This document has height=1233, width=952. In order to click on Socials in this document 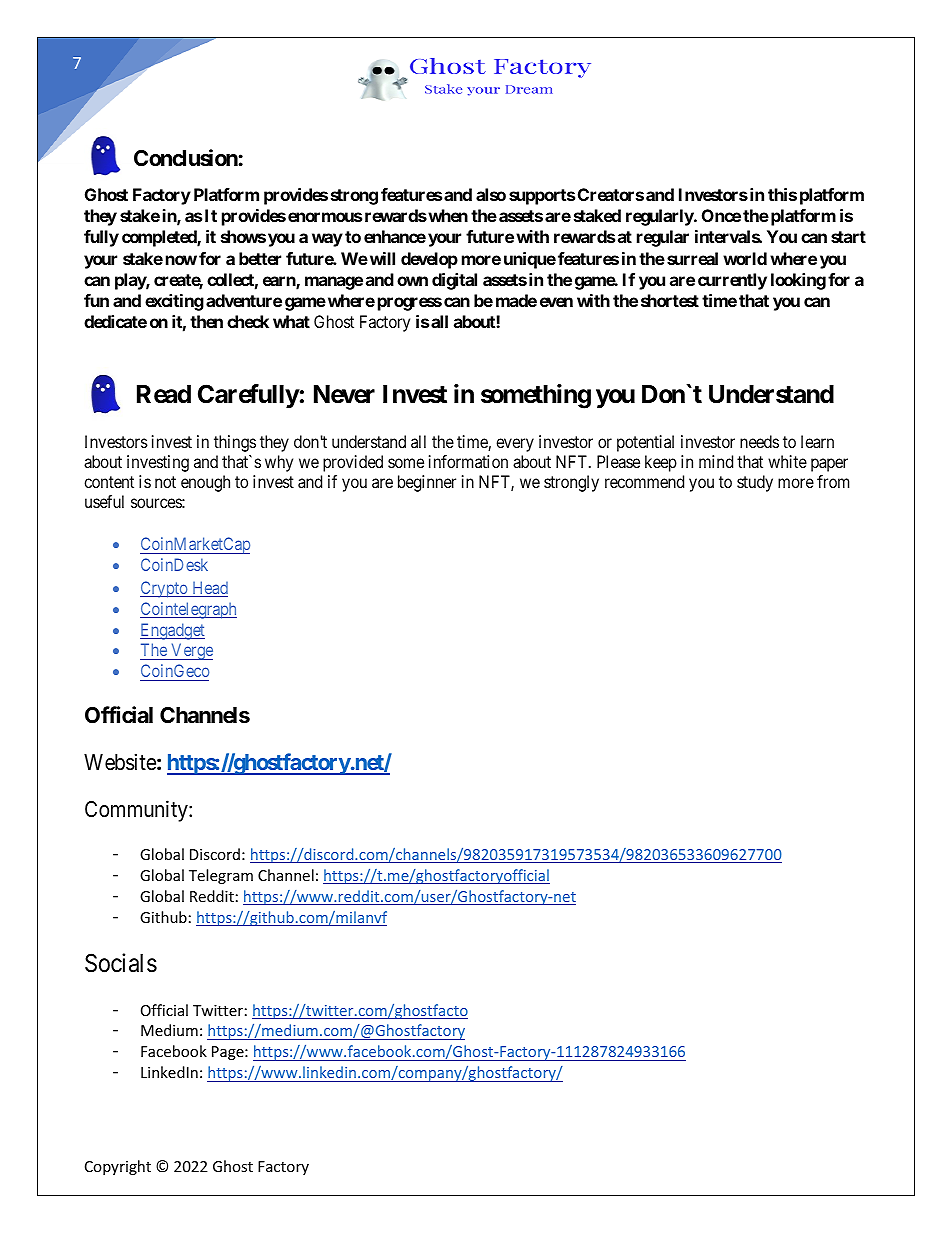, I will do `click(121, 963)`.
